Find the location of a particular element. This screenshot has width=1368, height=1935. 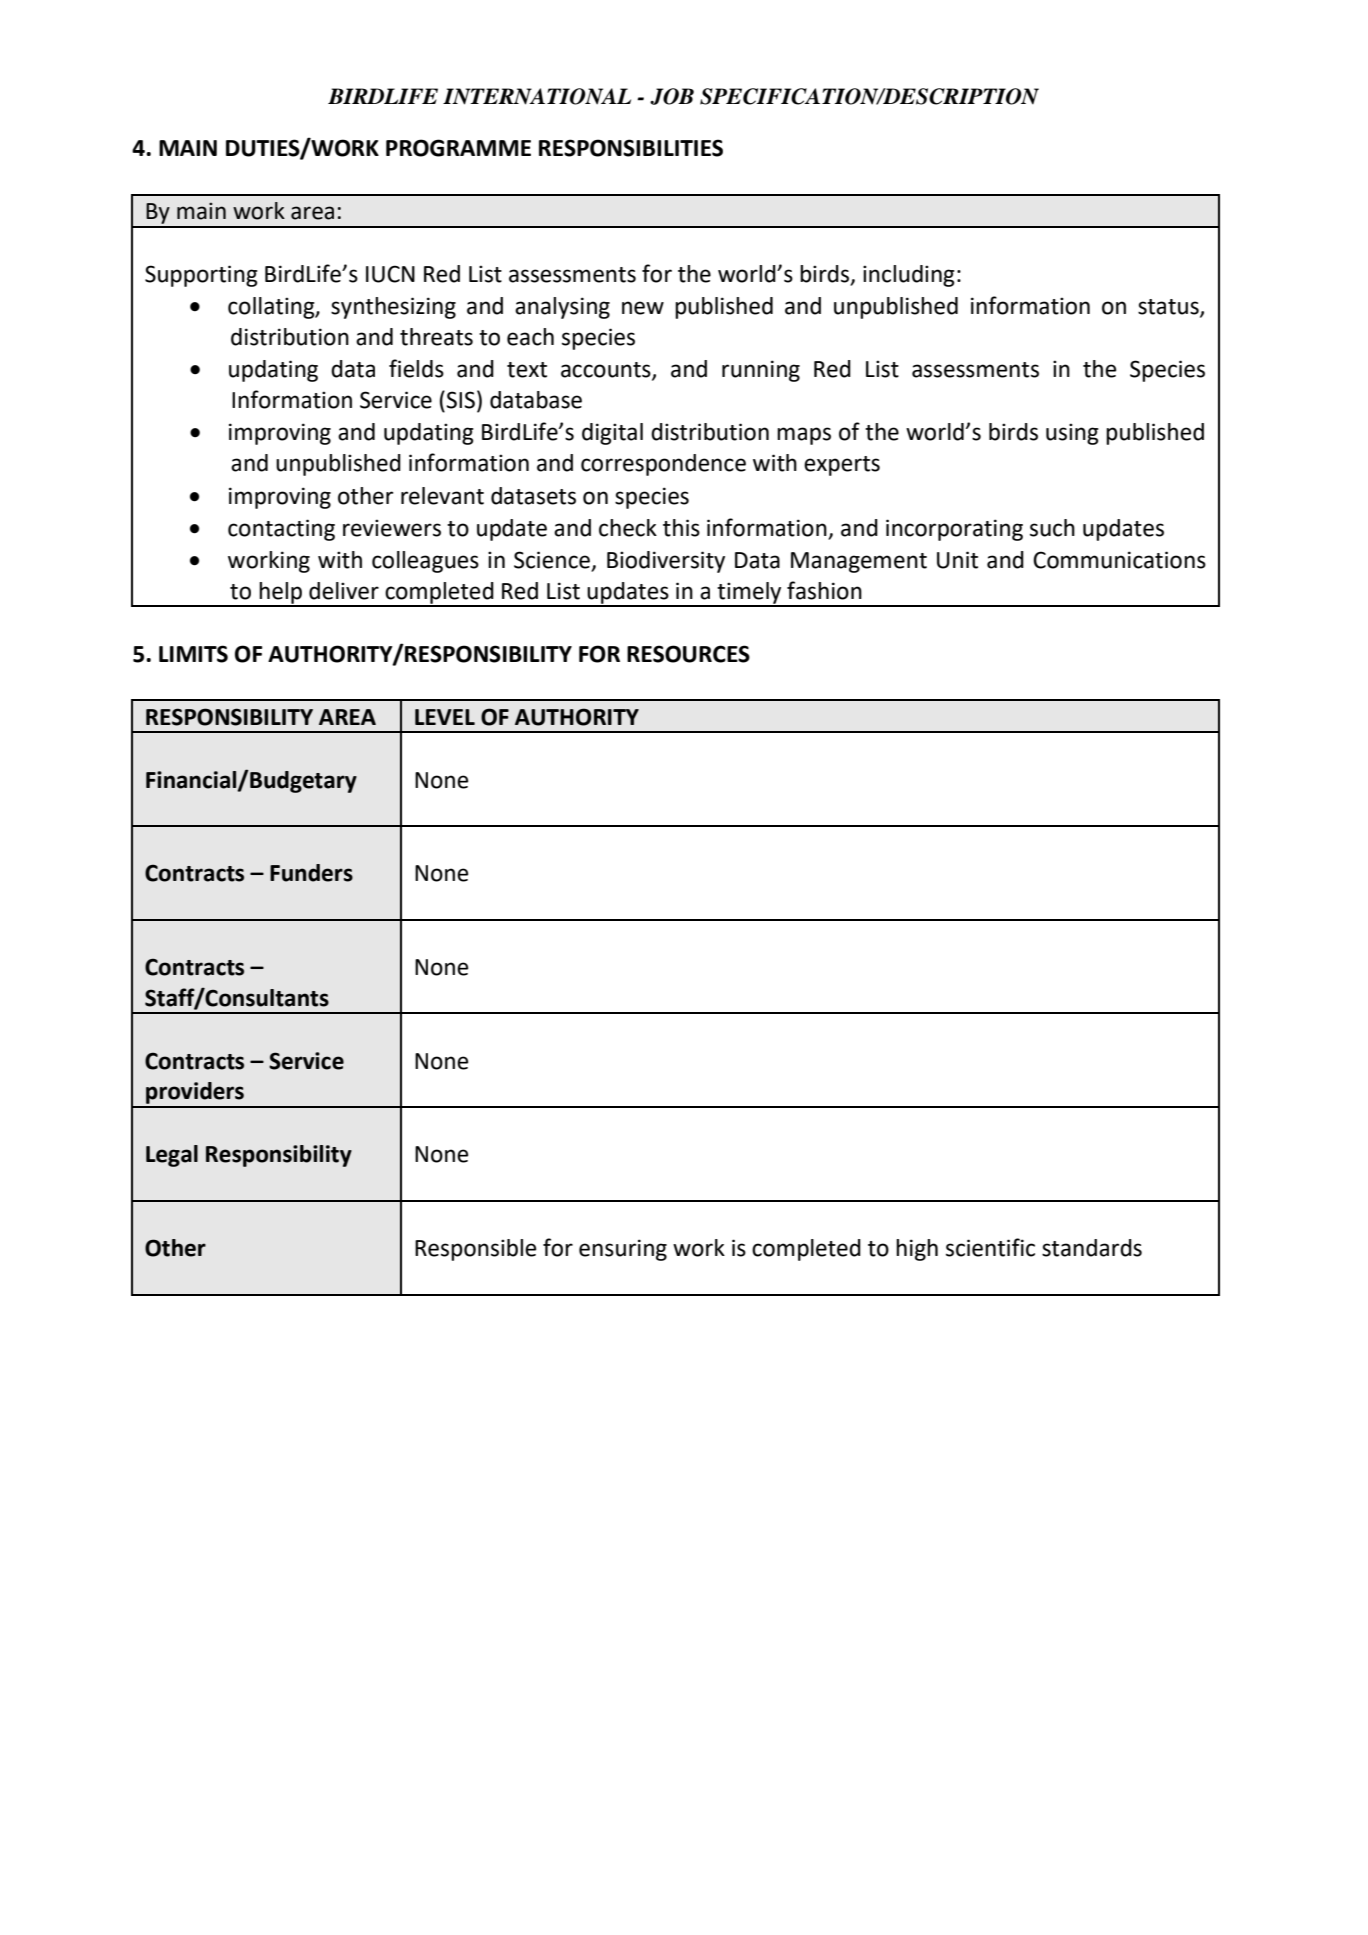

PROGRAMME is located at coordinates (458, 148).
